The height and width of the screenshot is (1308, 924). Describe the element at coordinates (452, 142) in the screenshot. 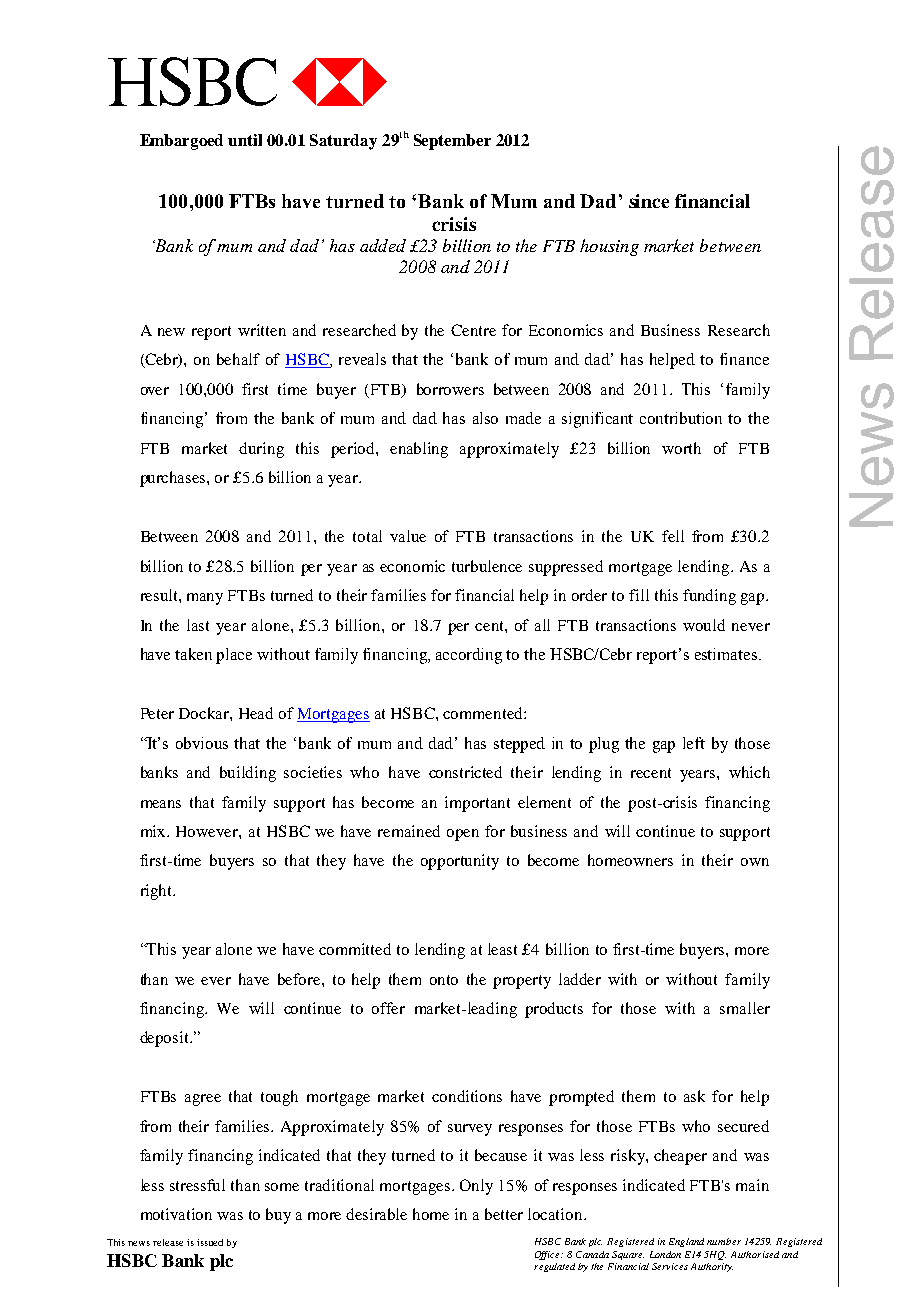

I see `September` at that location.
